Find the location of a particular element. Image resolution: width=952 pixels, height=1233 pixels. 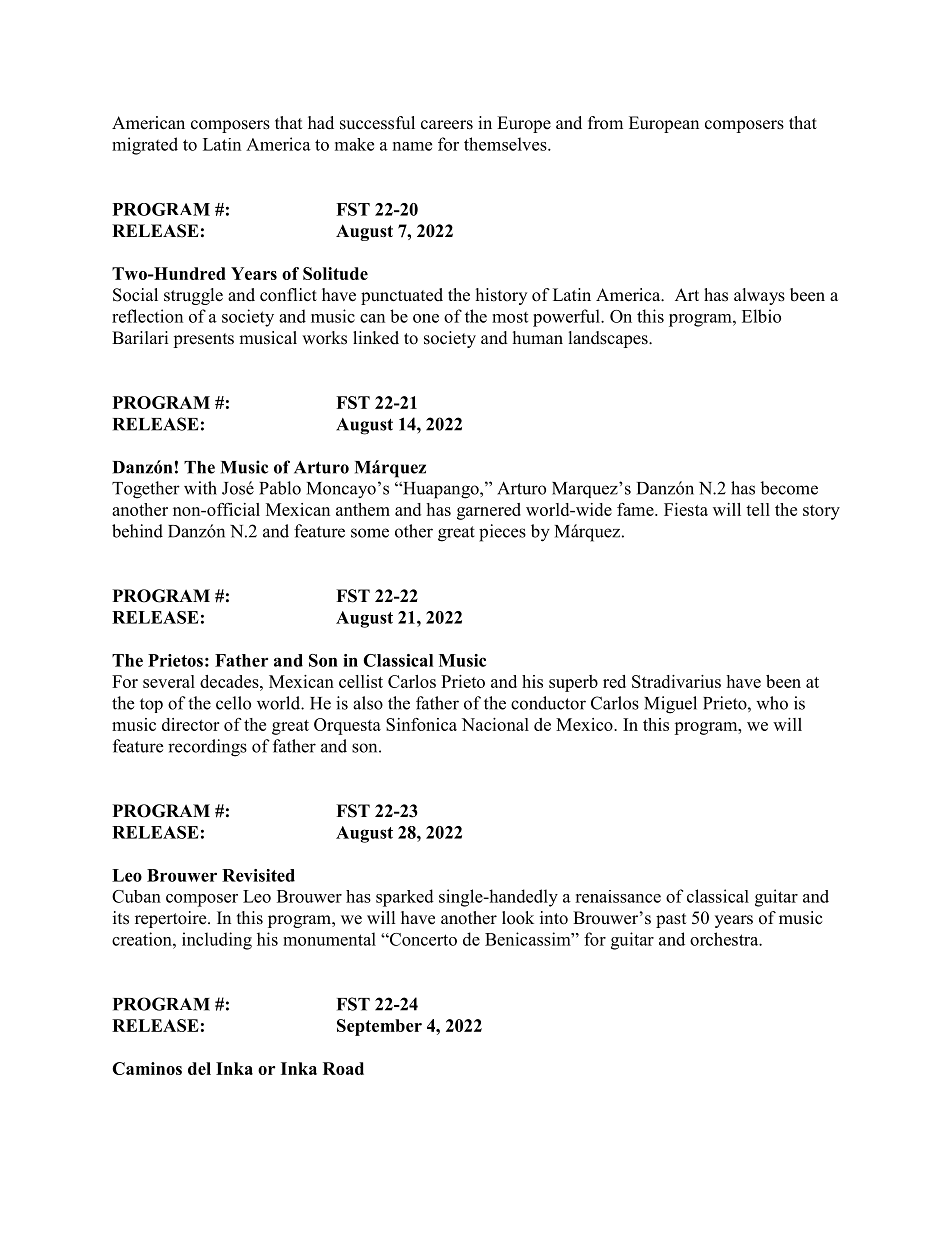

migrated is located at coordinates (145, 146).
